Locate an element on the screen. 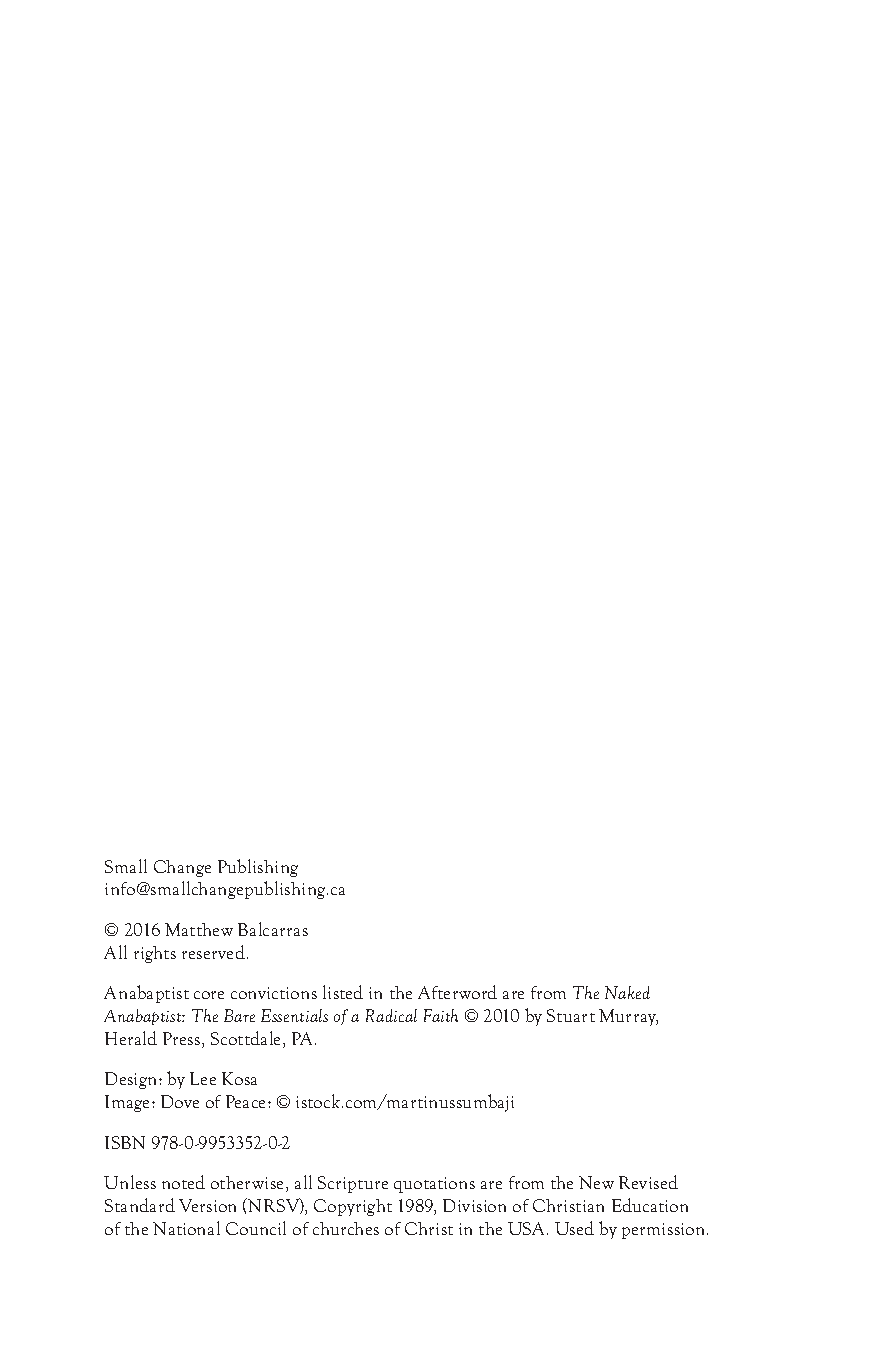 The width and height of the screenshot is (887, 1372). Bare is located at coordinates (239, 1015).
